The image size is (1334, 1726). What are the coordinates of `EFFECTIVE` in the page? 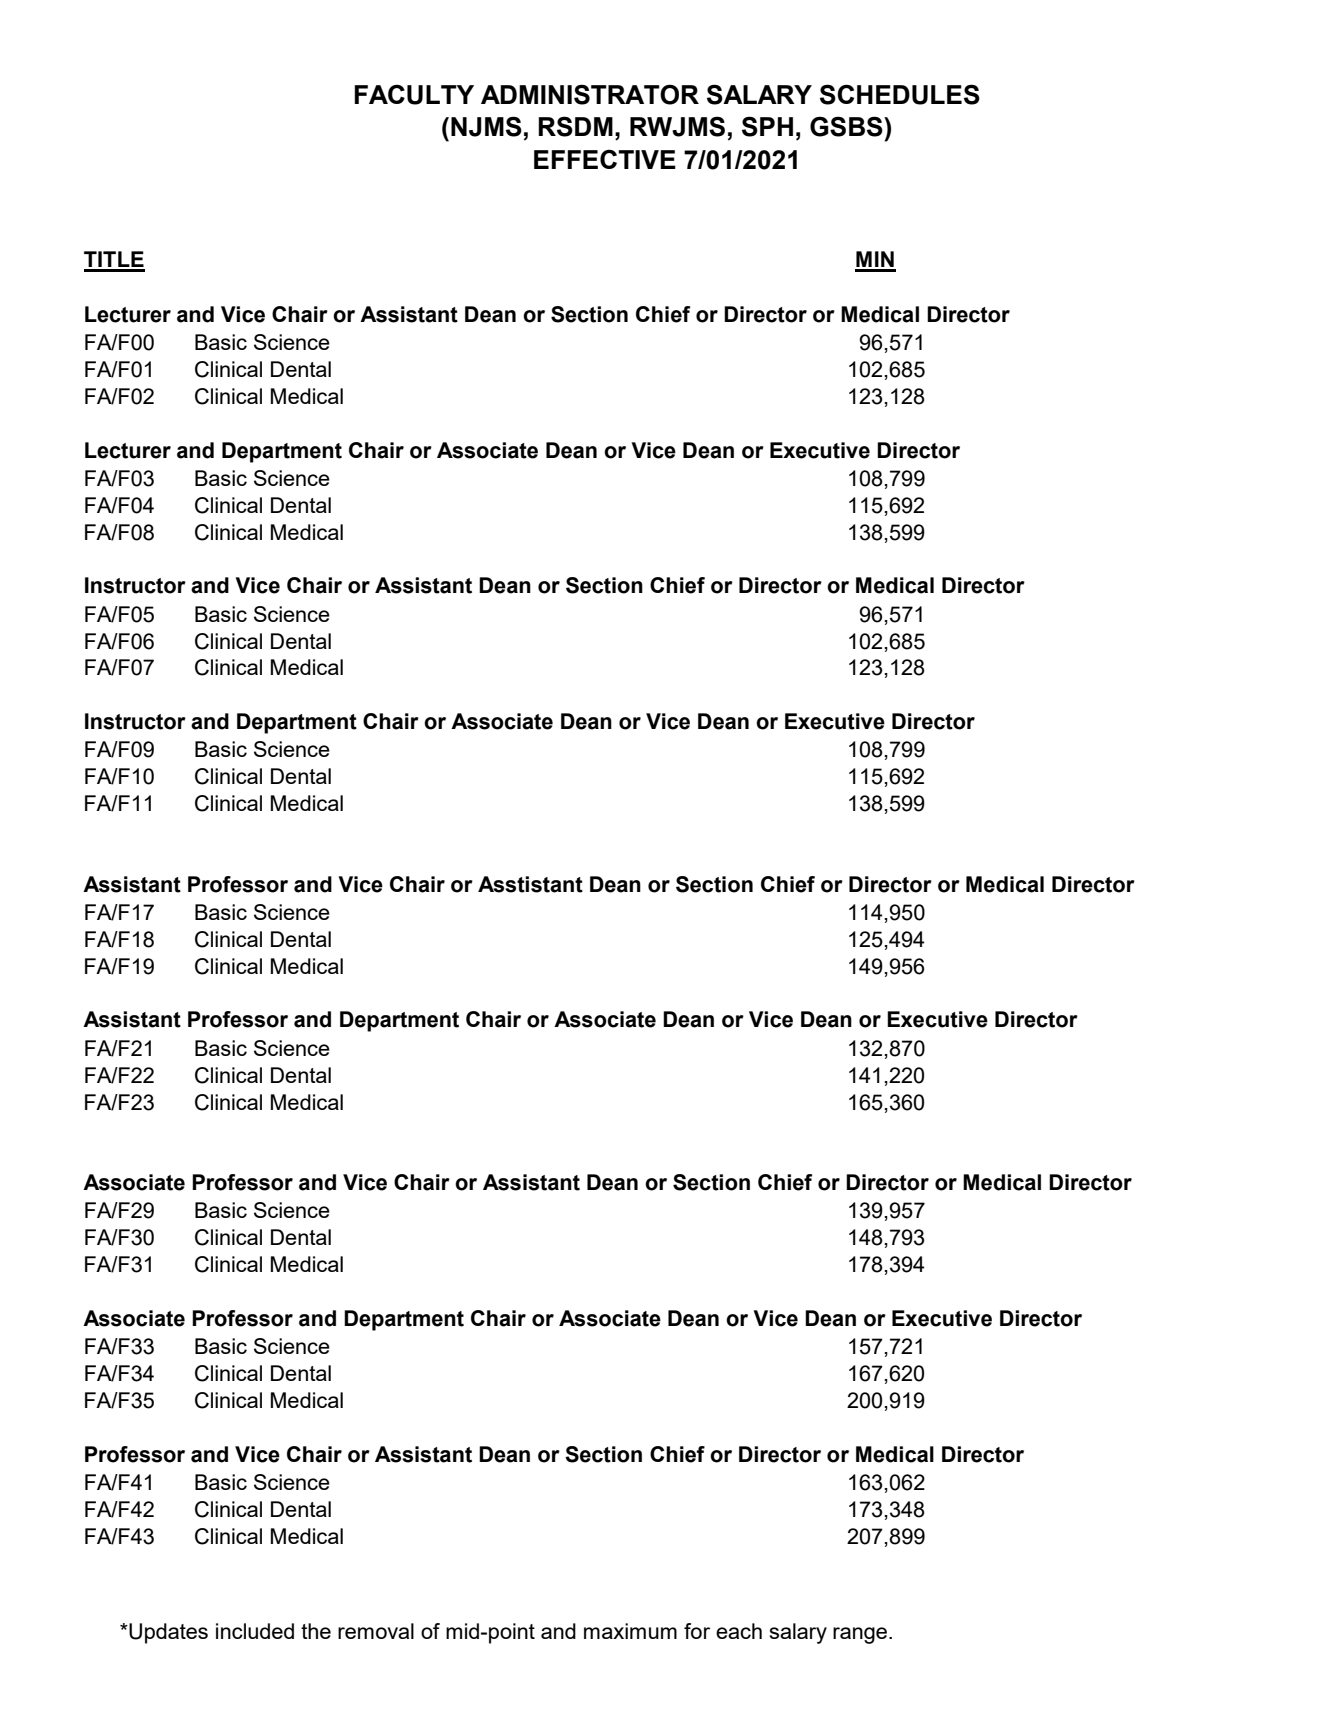 It's located at (605, 159).
